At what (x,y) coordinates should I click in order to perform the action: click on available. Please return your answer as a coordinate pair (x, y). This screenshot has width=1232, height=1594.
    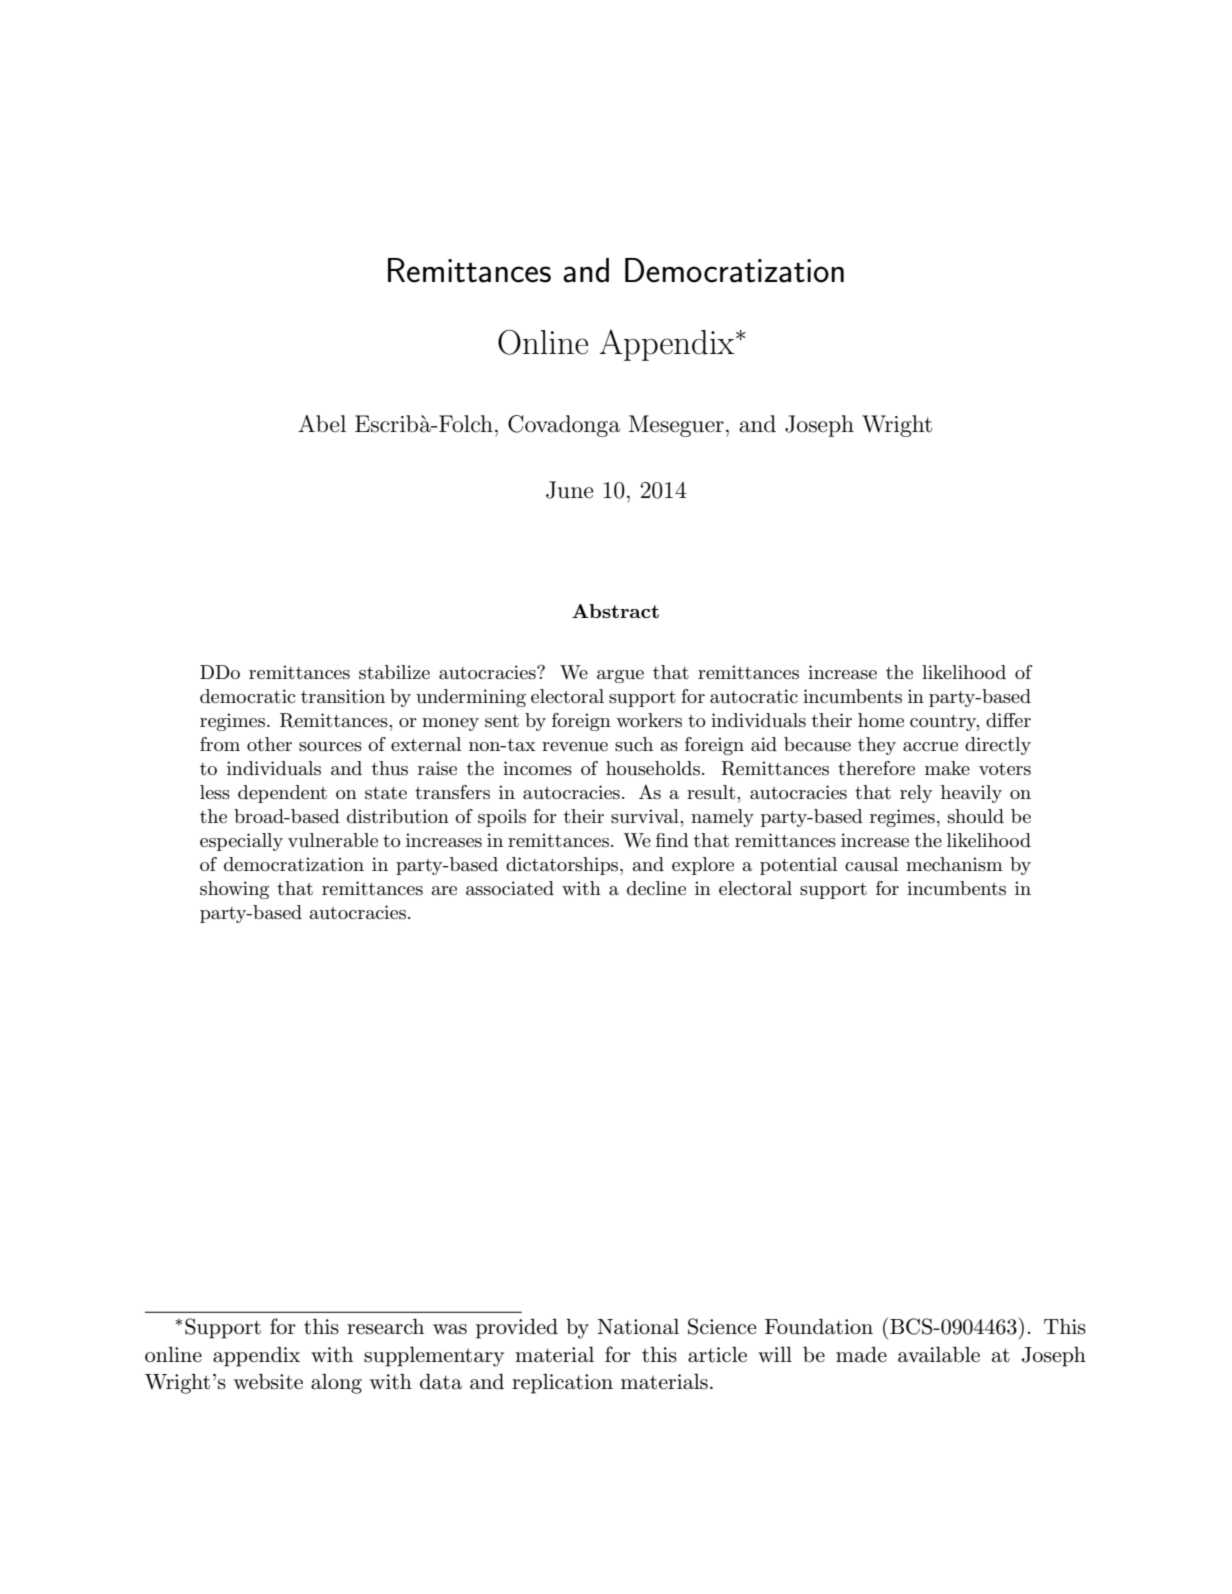
    Looking at the image, I should click on (939, 1355).
